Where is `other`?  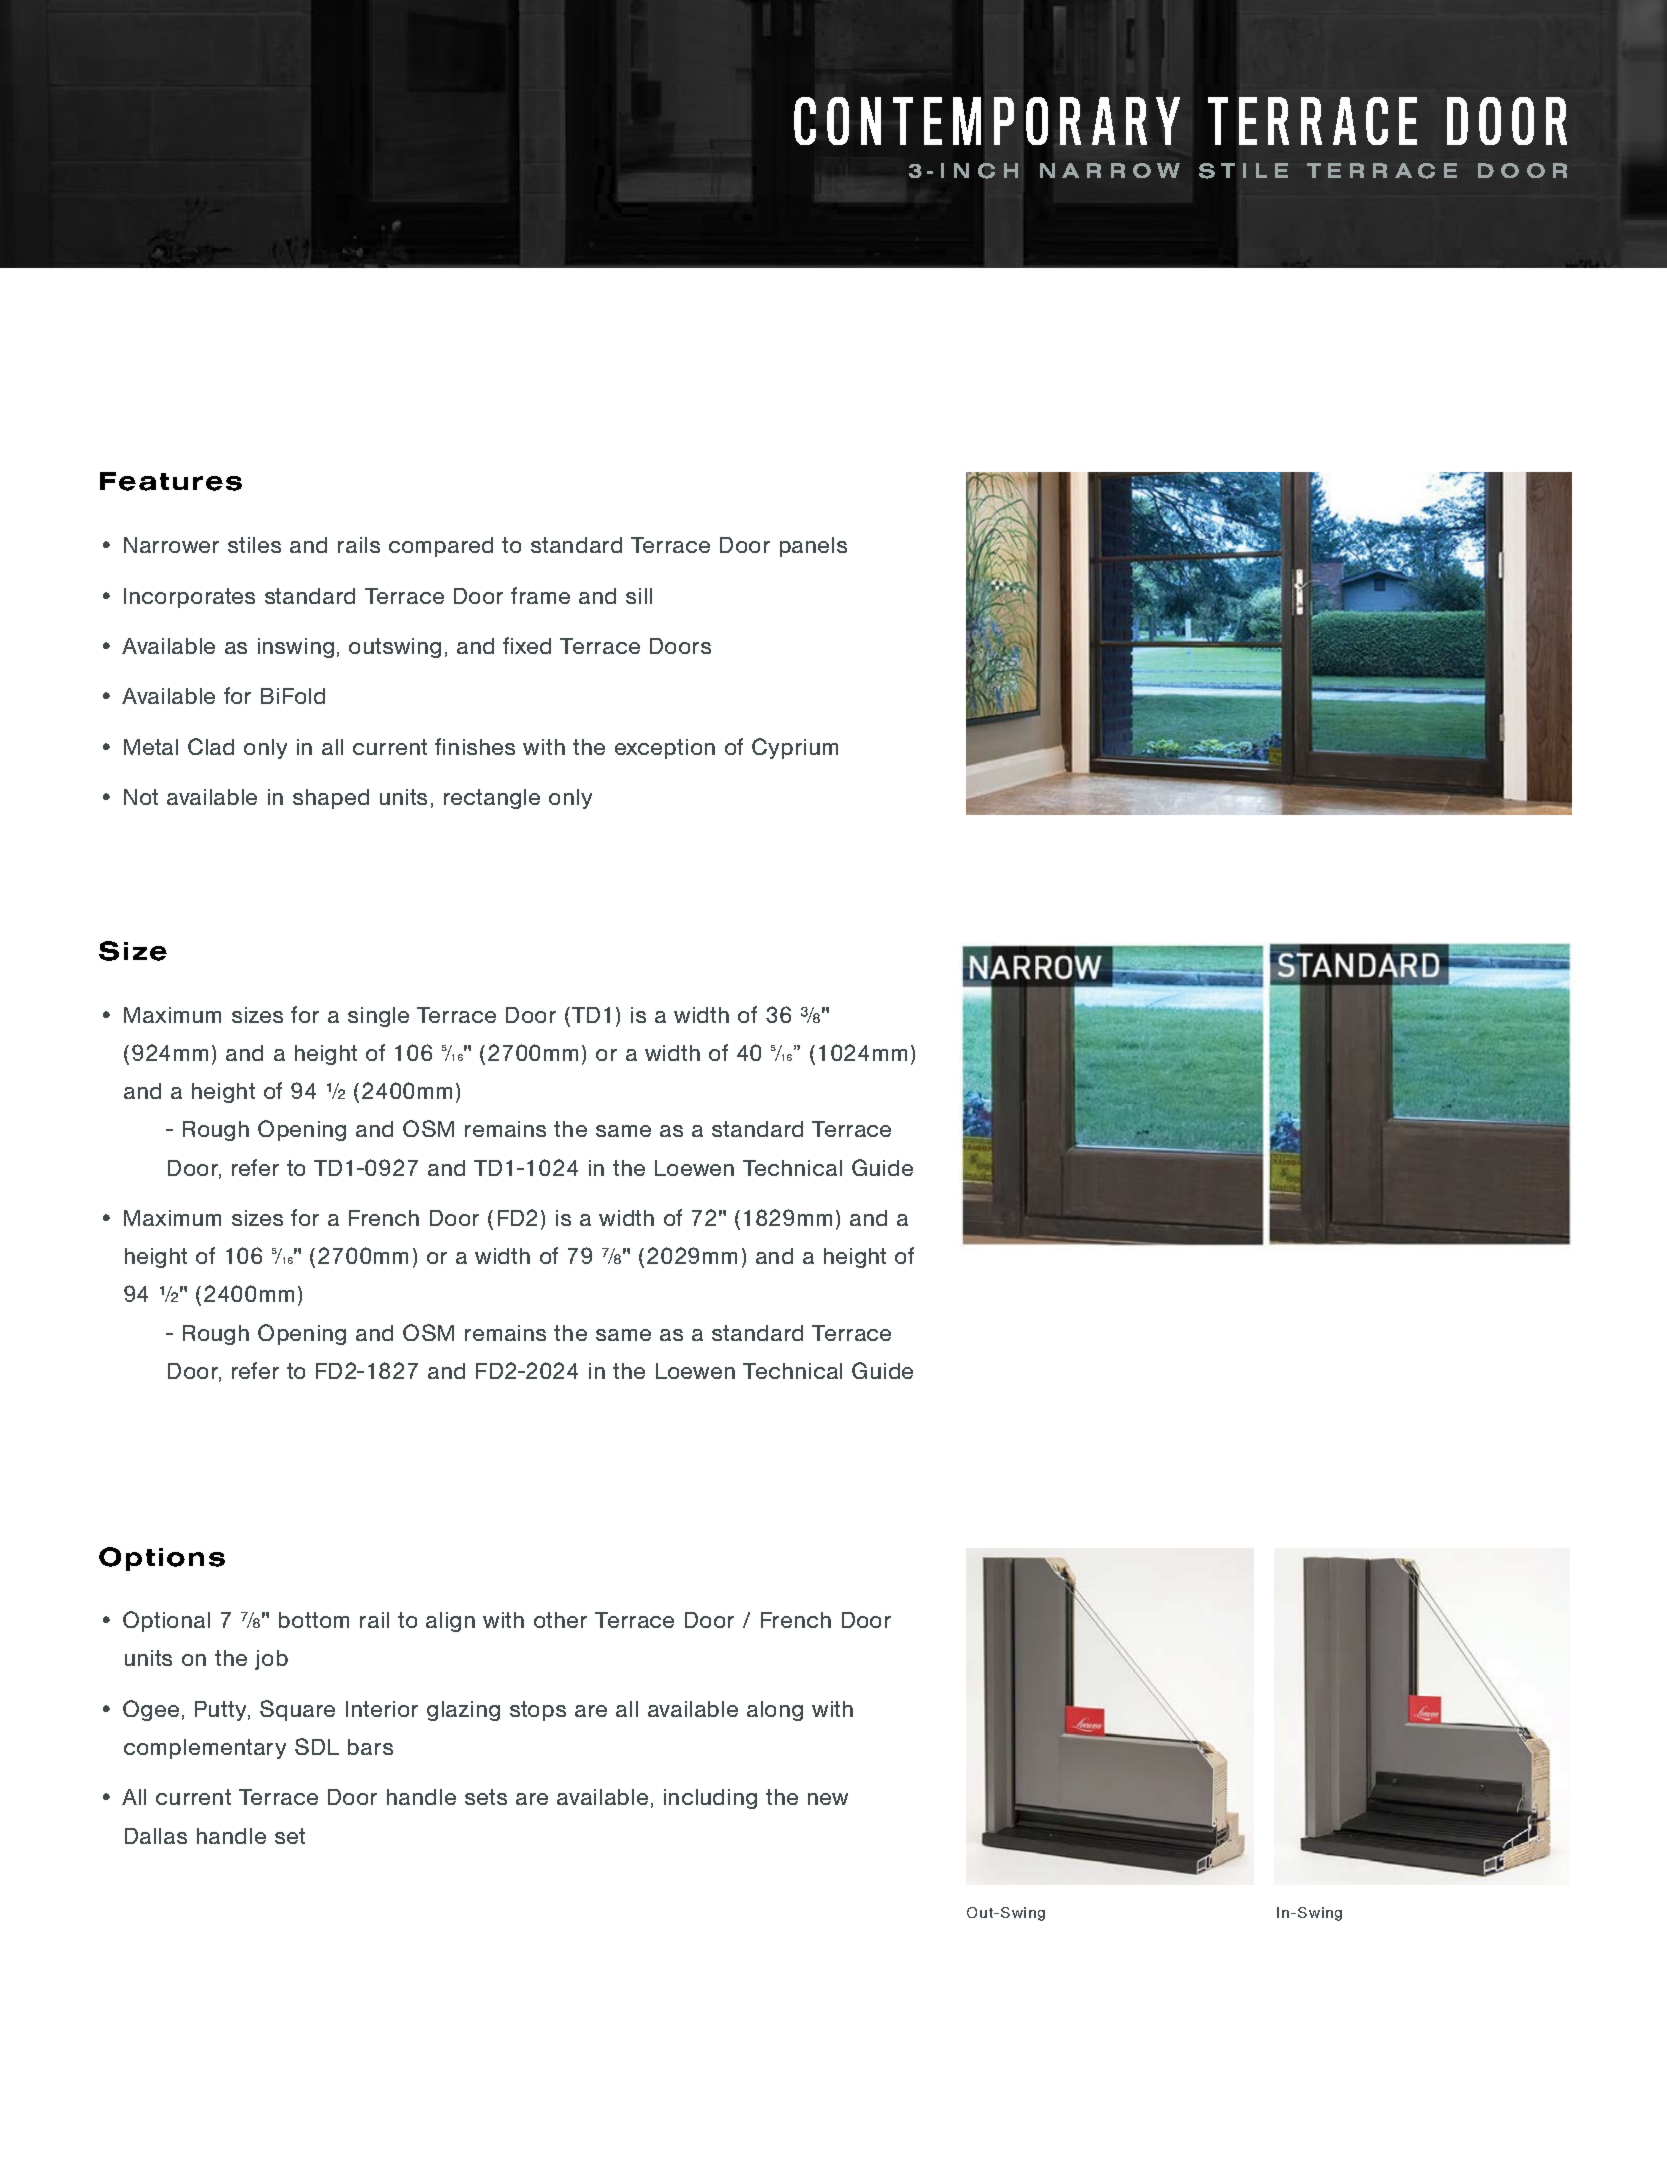
other is located at coordinates (560, 1620).
